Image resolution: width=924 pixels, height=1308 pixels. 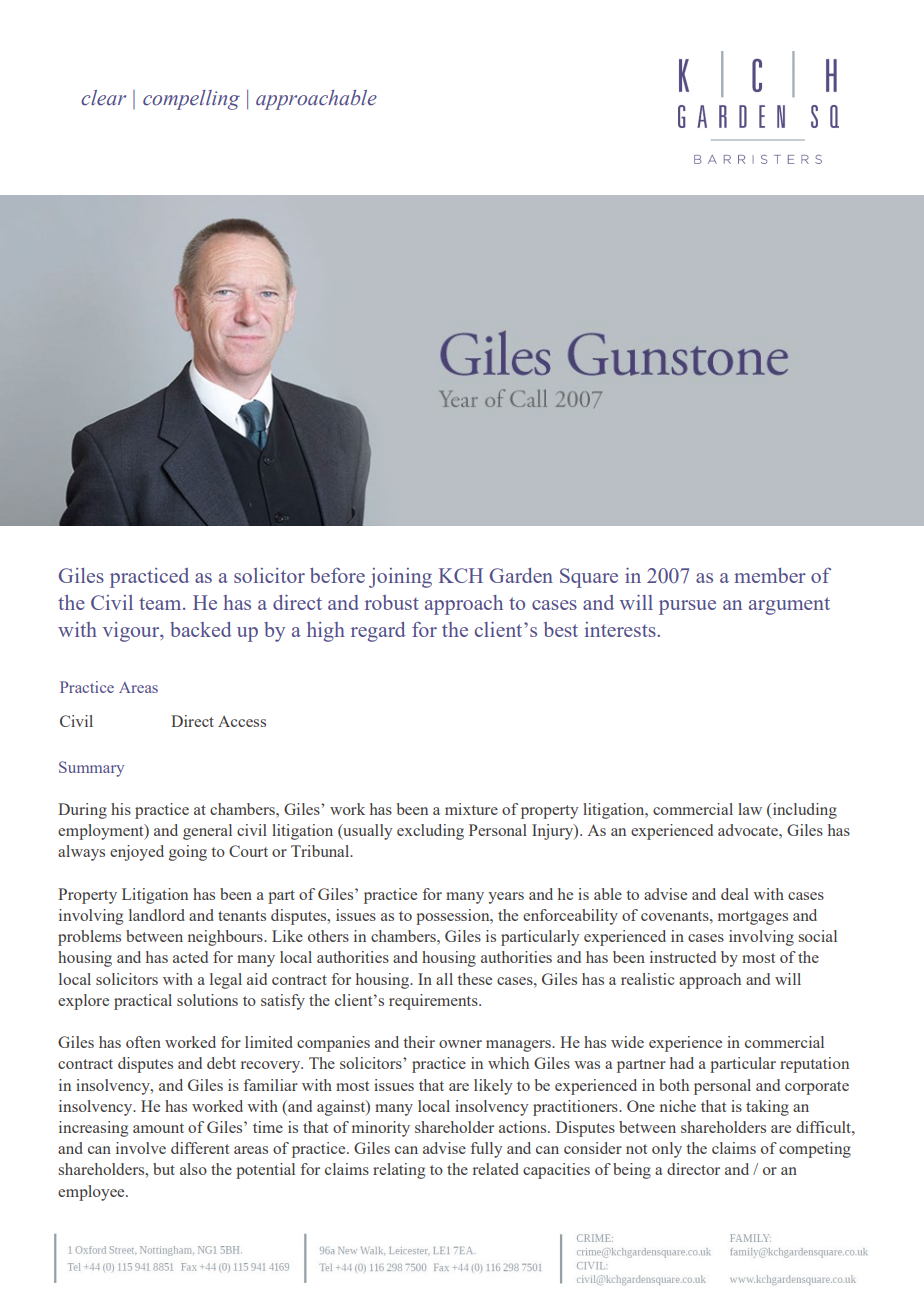 What do you see at coordinates (164, 1169) in the page?
I see `but` at bounding box center [164, 1169].
